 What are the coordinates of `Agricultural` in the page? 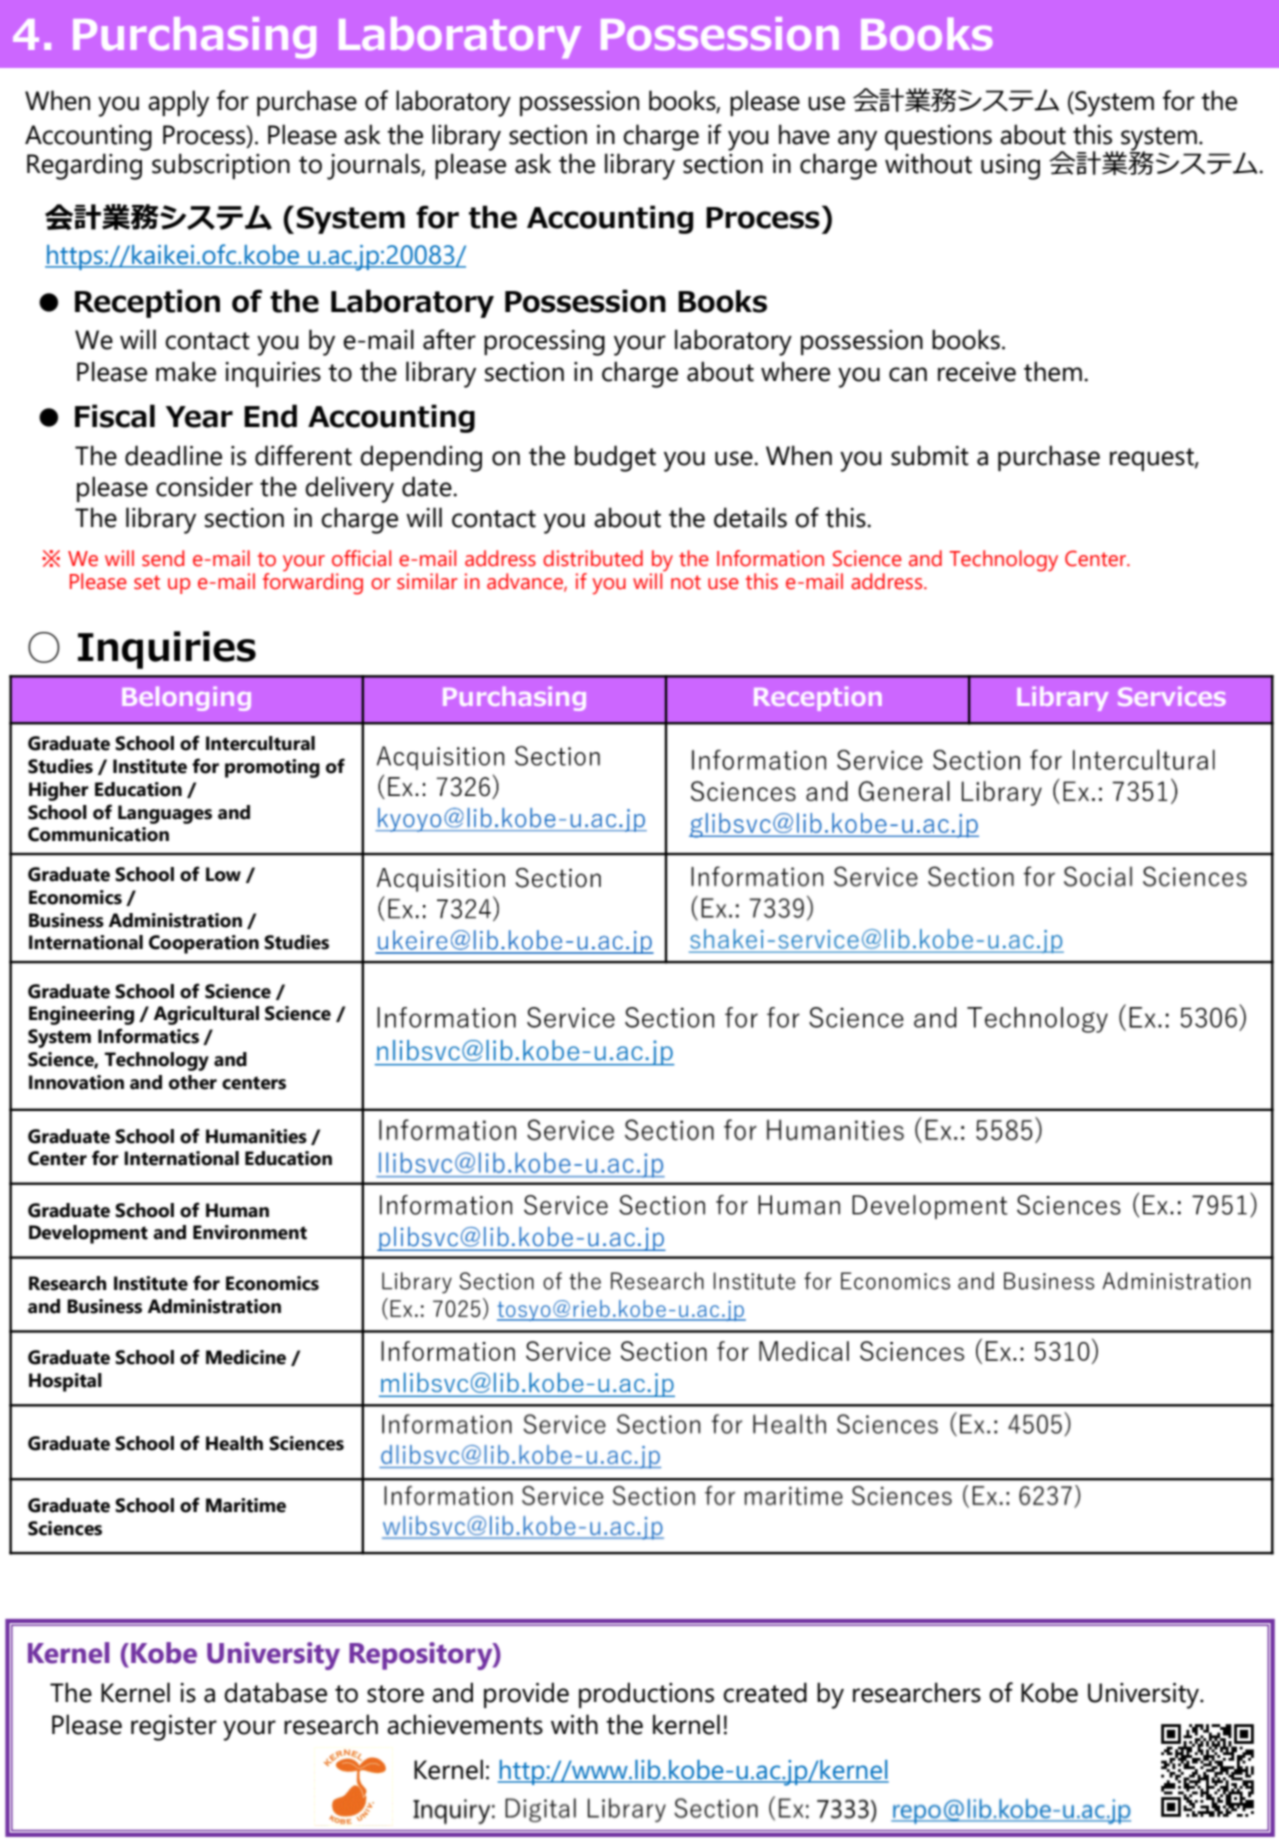 It's located at (206, 1015).
